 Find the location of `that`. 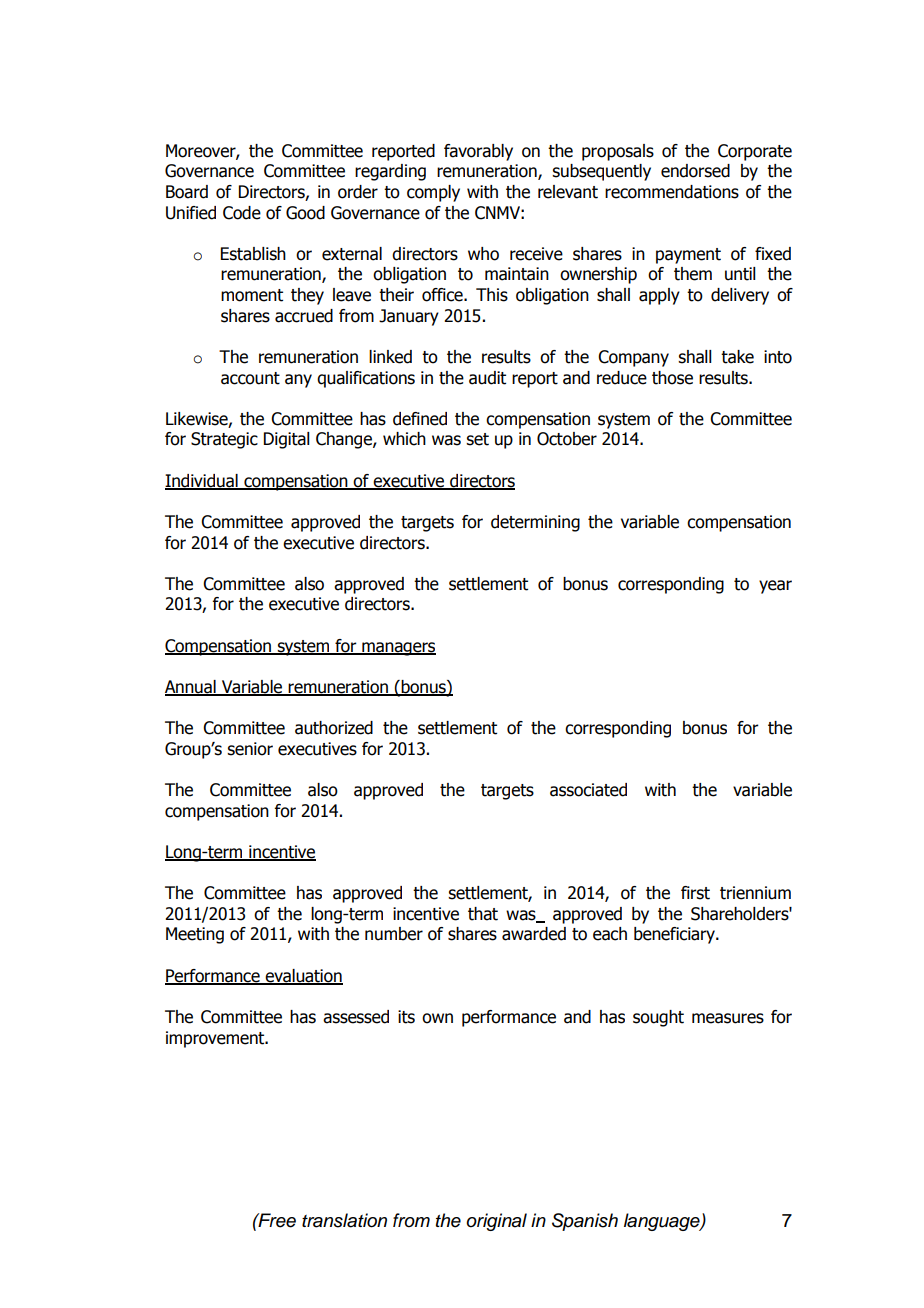

that is located at coordinates (483, 914).
